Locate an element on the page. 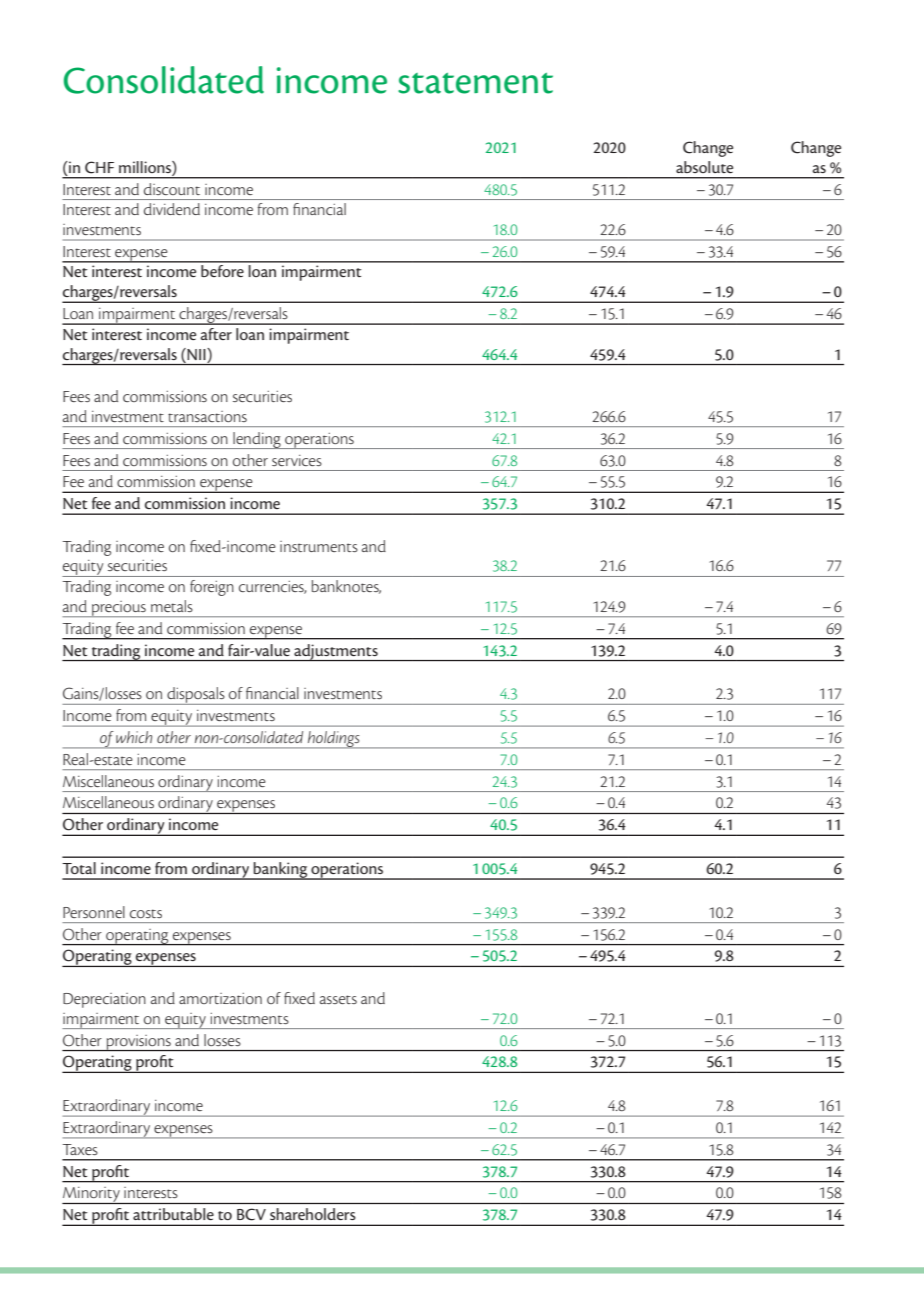  holdings is located at coordinates (333, 740).
